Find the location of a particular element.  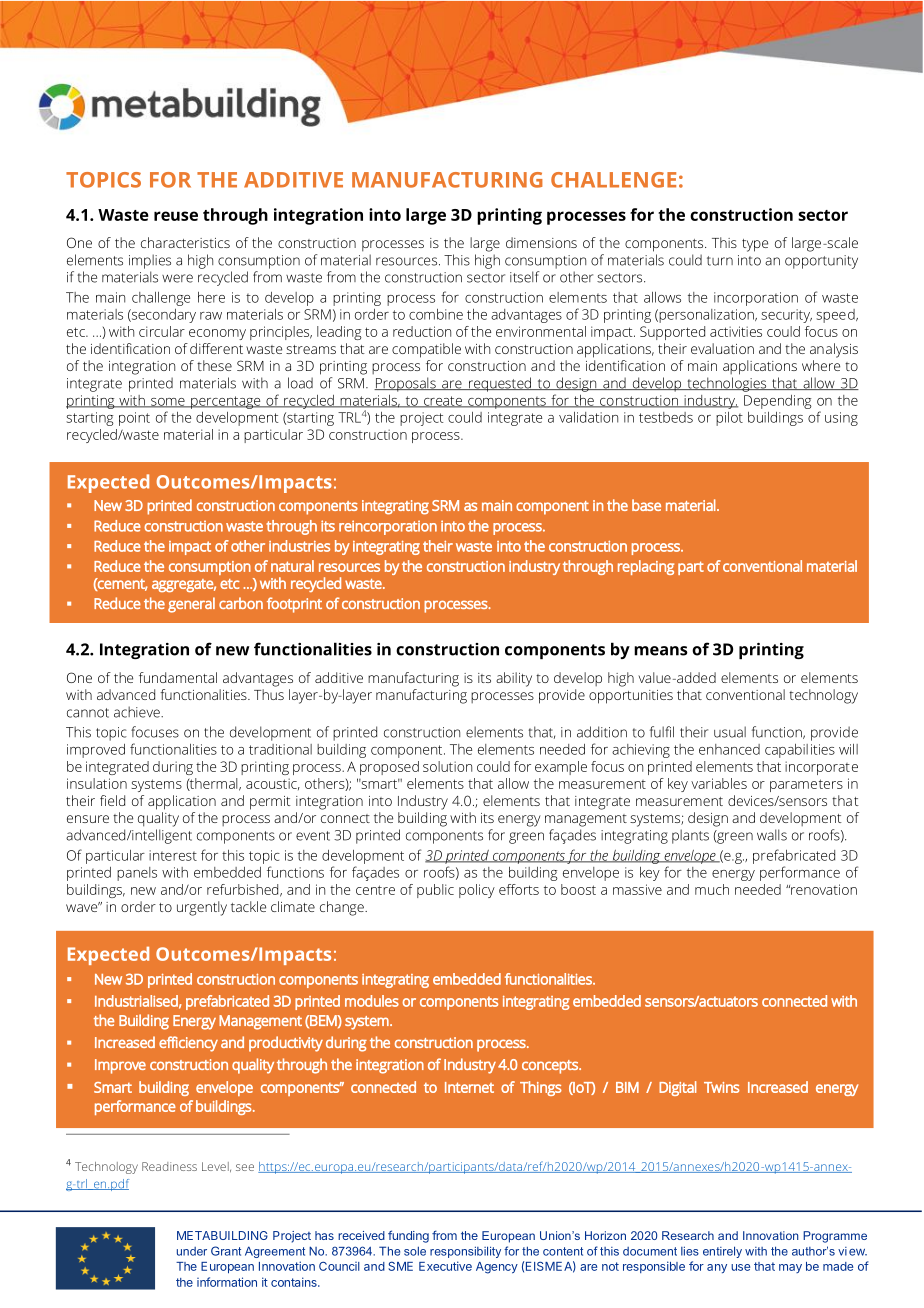

characteristics is located at coordinates (185, 242).
